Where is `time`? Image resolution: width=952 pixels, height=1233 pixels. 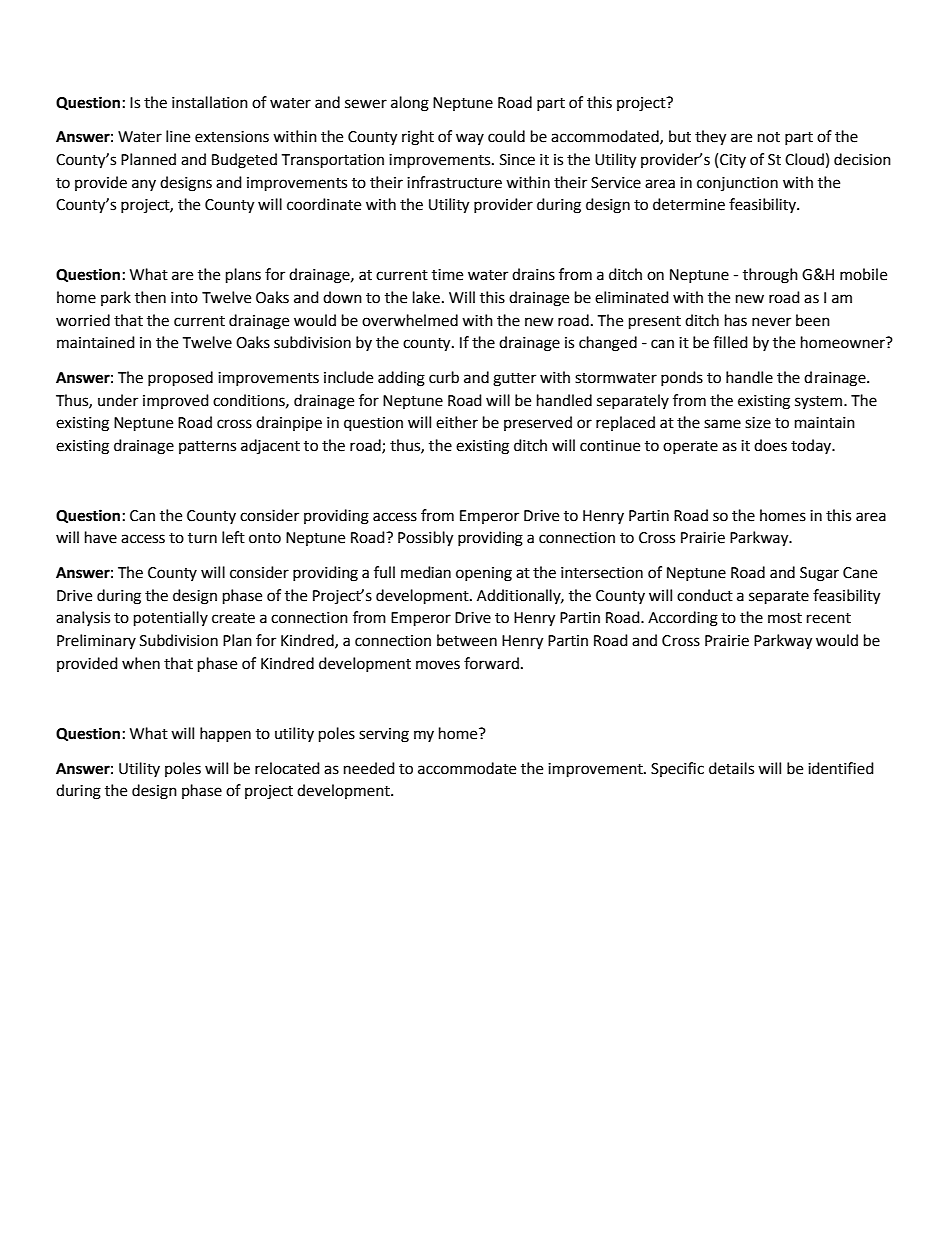
time is located at coordinates (447, 275).
